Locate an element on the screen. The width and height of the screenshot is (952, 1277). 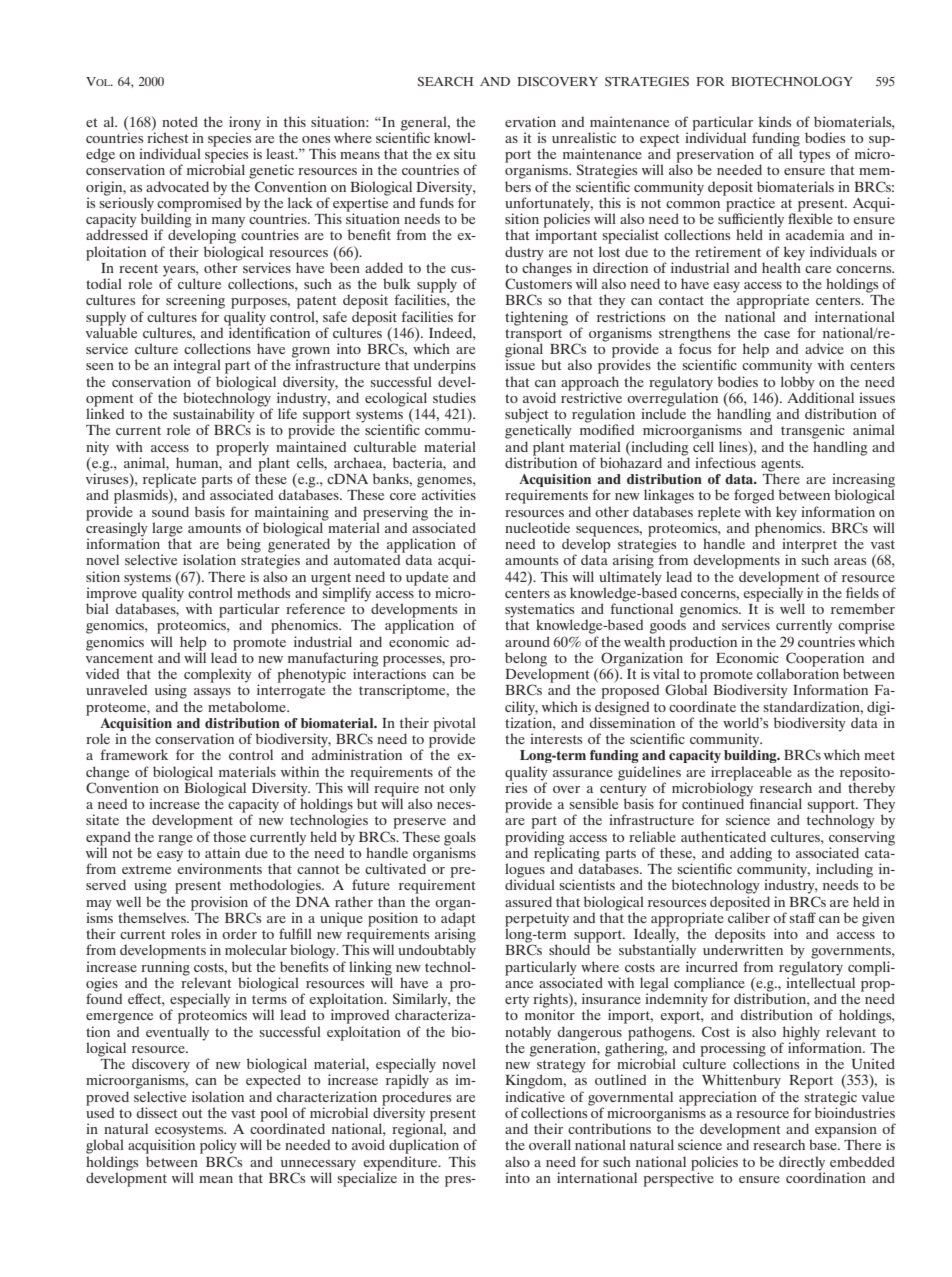
agents is located at coordinates (782, 466).
